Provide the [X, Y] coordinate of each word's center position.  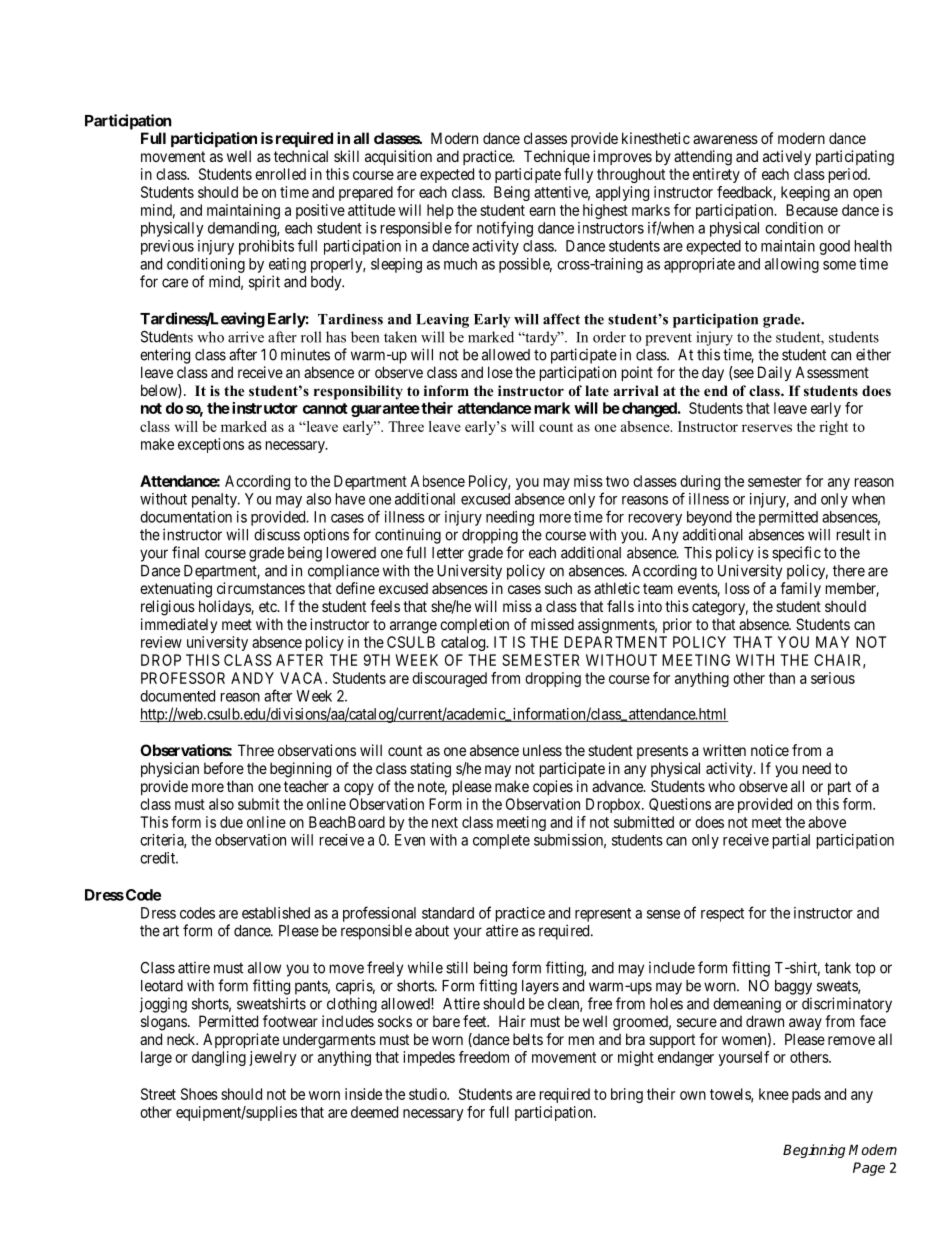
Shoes [199, 1094]
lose [500, 372]
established [276, 913]
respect [722, 915]
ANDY [252, 678]
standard [448, 913]
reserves [767, 428]
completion [474, 625]
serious [833, 678]
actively [787, 157]
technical [301, 156]
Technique [557, 157]
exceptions [211, 445]
